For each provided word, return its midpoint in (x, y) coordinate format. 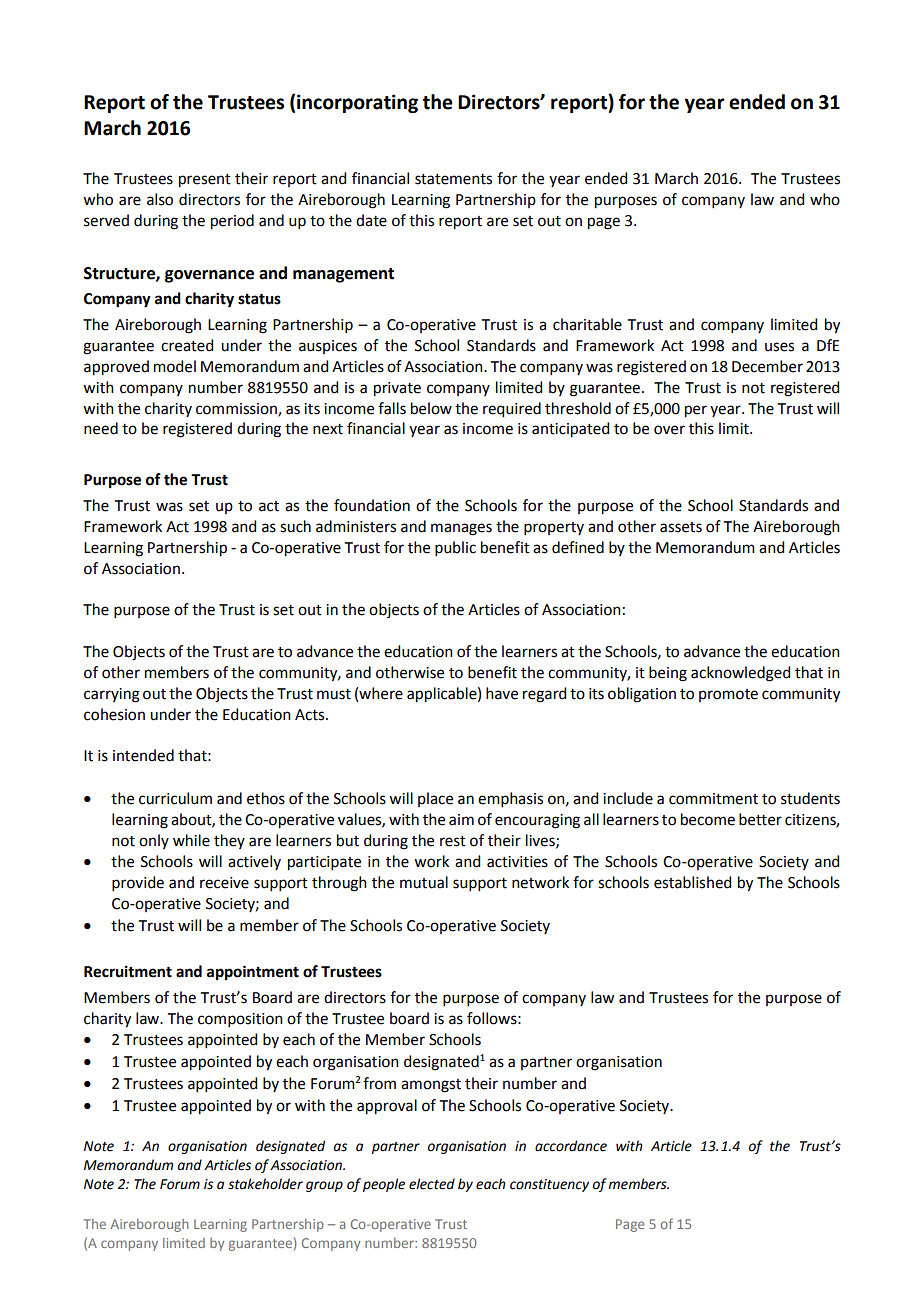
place (435, 799)
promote (728, 695)
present (205, 181)
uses (779, 347)
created (187, 345)
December (767, 366)
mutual (424, 882)
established (692, 882)
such (295, 526)
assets (681, 527)
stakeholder (265, 1184)
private (397, 389)
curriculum (175, 798)
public (455, 548)
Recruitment (128, 971)
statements (453, 179)
